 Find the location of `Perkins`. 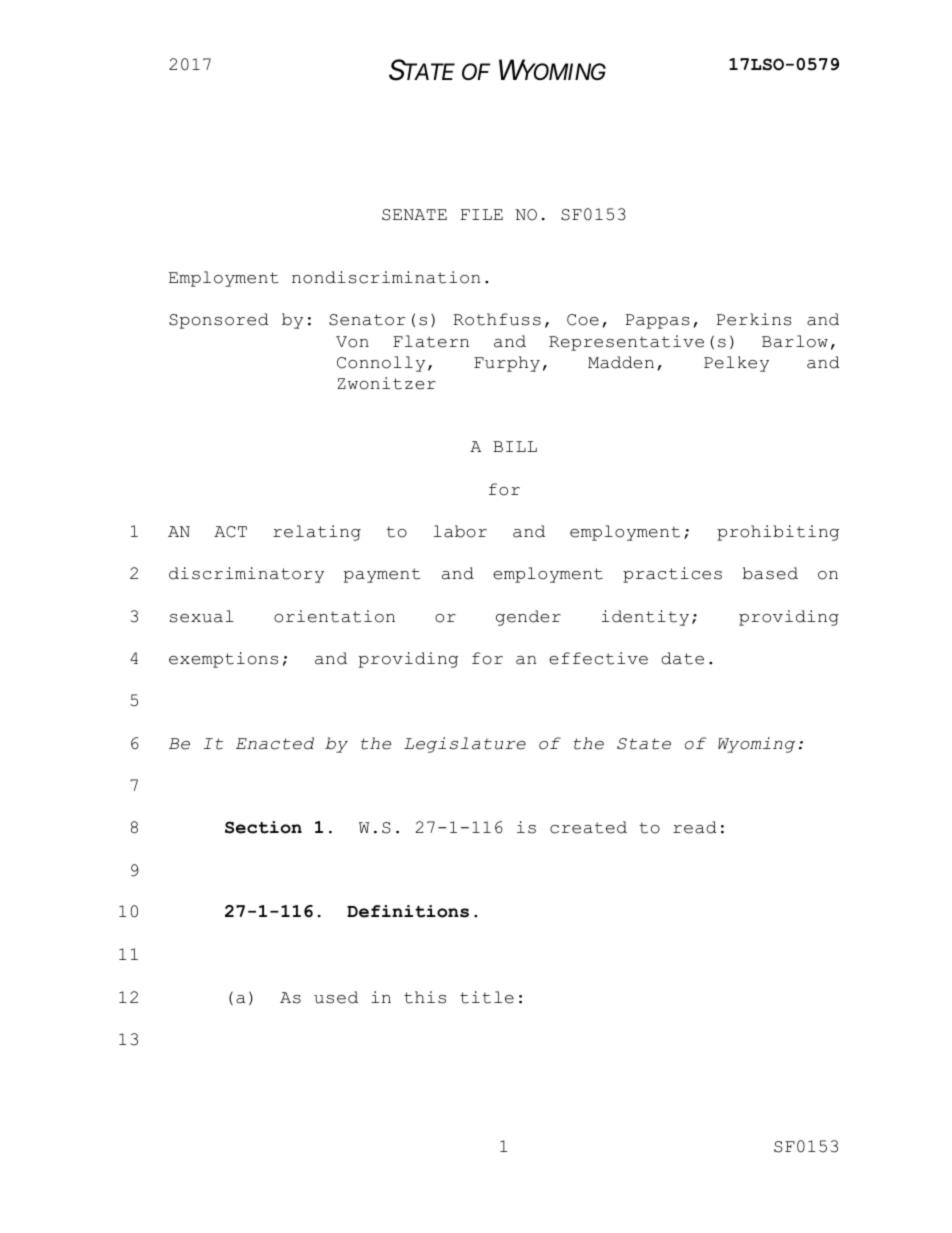

Perkins is located at coordinates (754, 319).
